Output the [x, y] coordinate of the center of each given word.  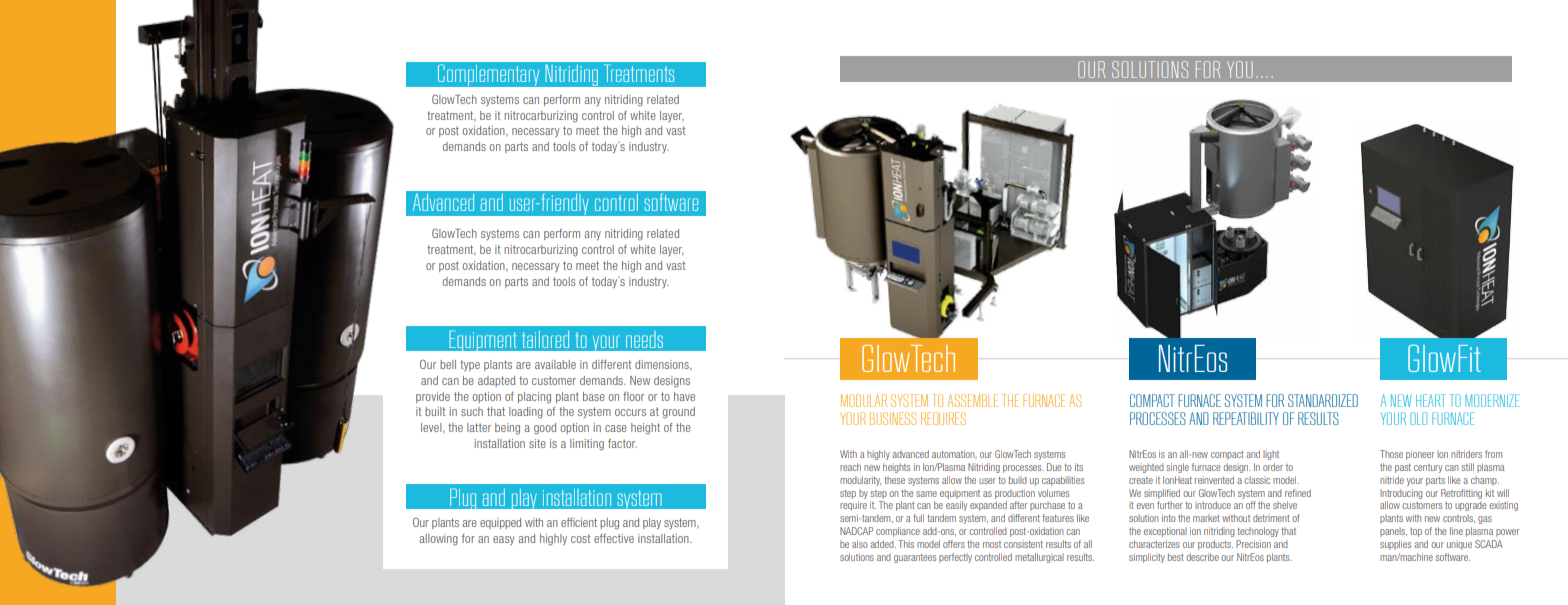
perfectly [955, 558]
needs [644, 339]
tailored [545, 339]
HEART [1431, 400]
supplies [1395, 545]
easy [503, 540]
